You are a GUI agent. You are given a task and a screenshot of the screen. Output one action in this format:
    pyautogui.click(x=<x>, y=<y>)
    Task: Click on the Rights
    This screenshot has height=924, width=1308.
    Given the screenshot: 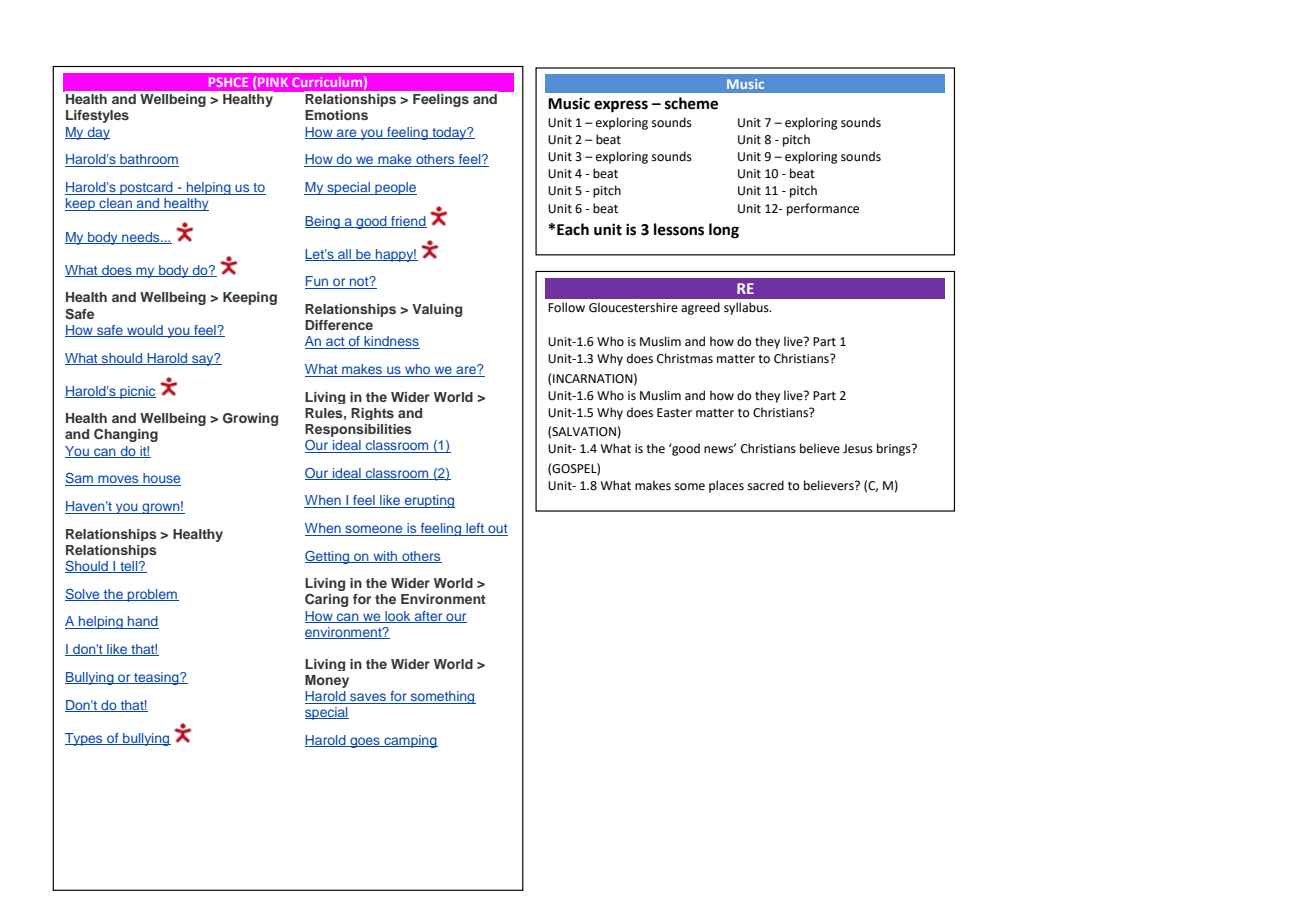 What is the action you would take?
    pyautogui.click(x=372, y=414)
